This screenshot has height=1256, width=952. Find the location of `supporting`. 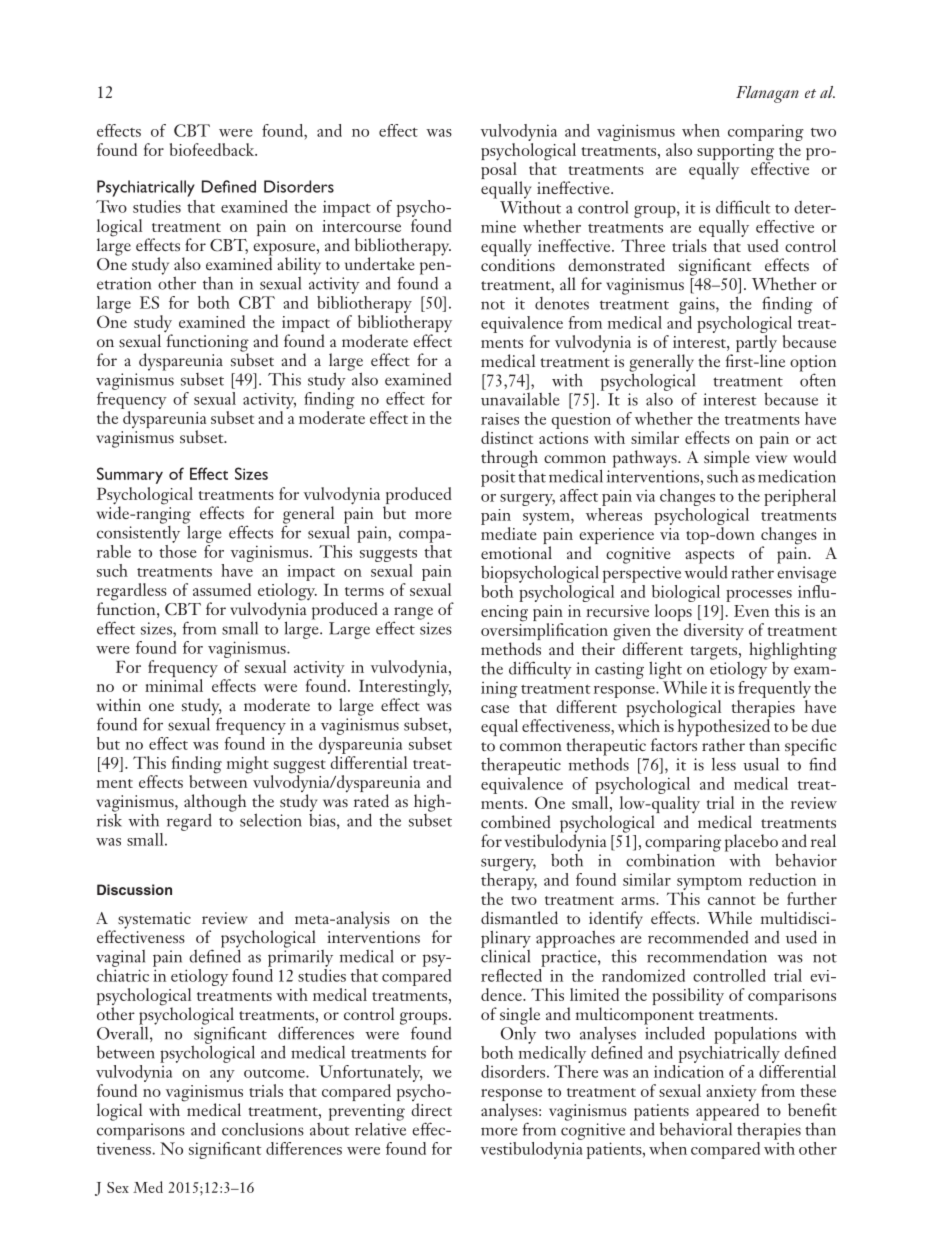

supporting is located at coordinates (735, 153).
